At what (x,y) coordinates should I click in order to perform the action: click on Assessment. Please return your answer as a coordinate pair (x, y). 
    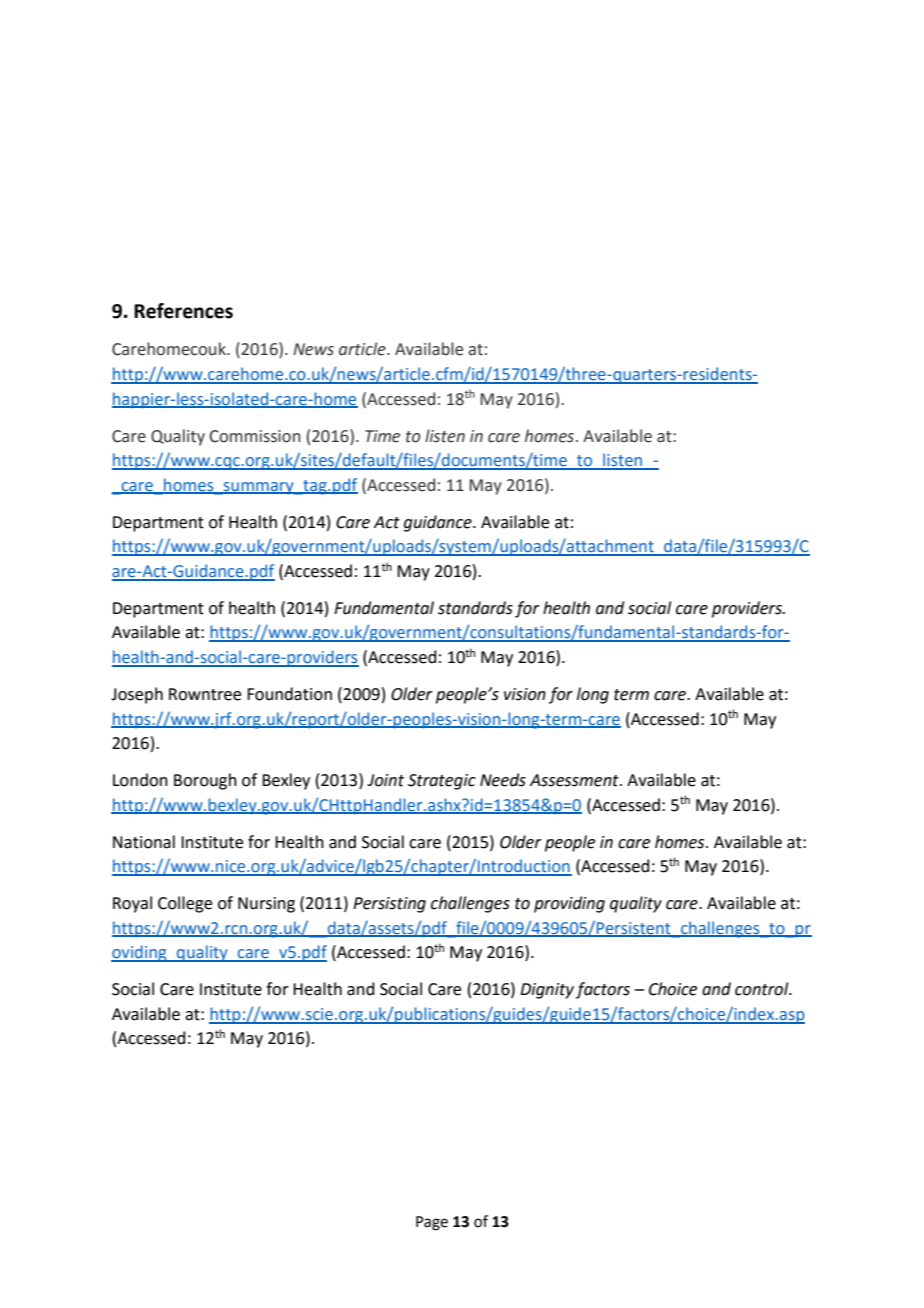
    Looking at the image, I should click on (575, 780).
